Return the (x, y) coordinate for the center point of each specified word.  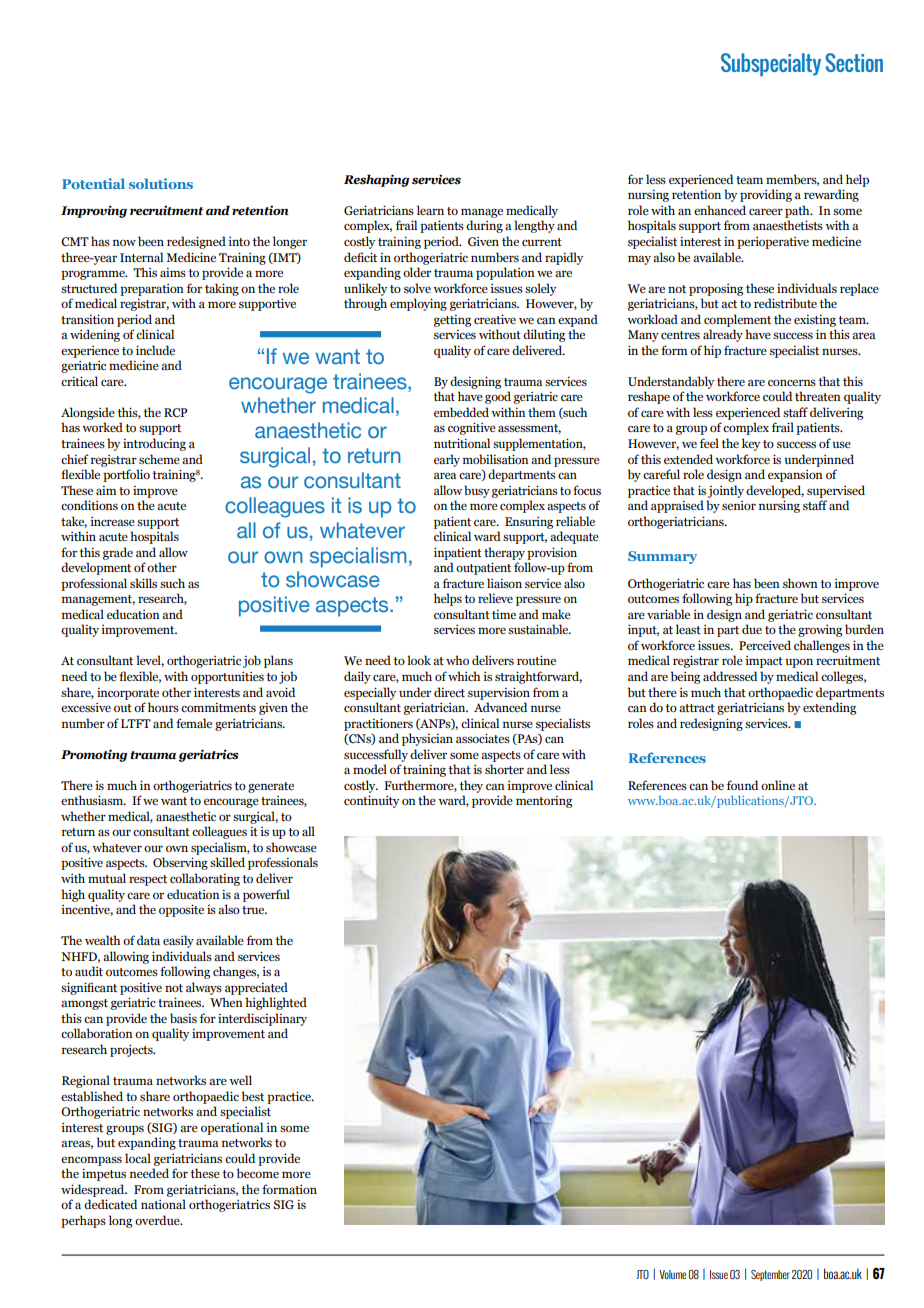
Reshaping (376, 180)
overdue (158, 1220)
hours (163, 707)
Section (854, 62)
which (464, 676)
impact (764, 662)
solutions (161, 183)
